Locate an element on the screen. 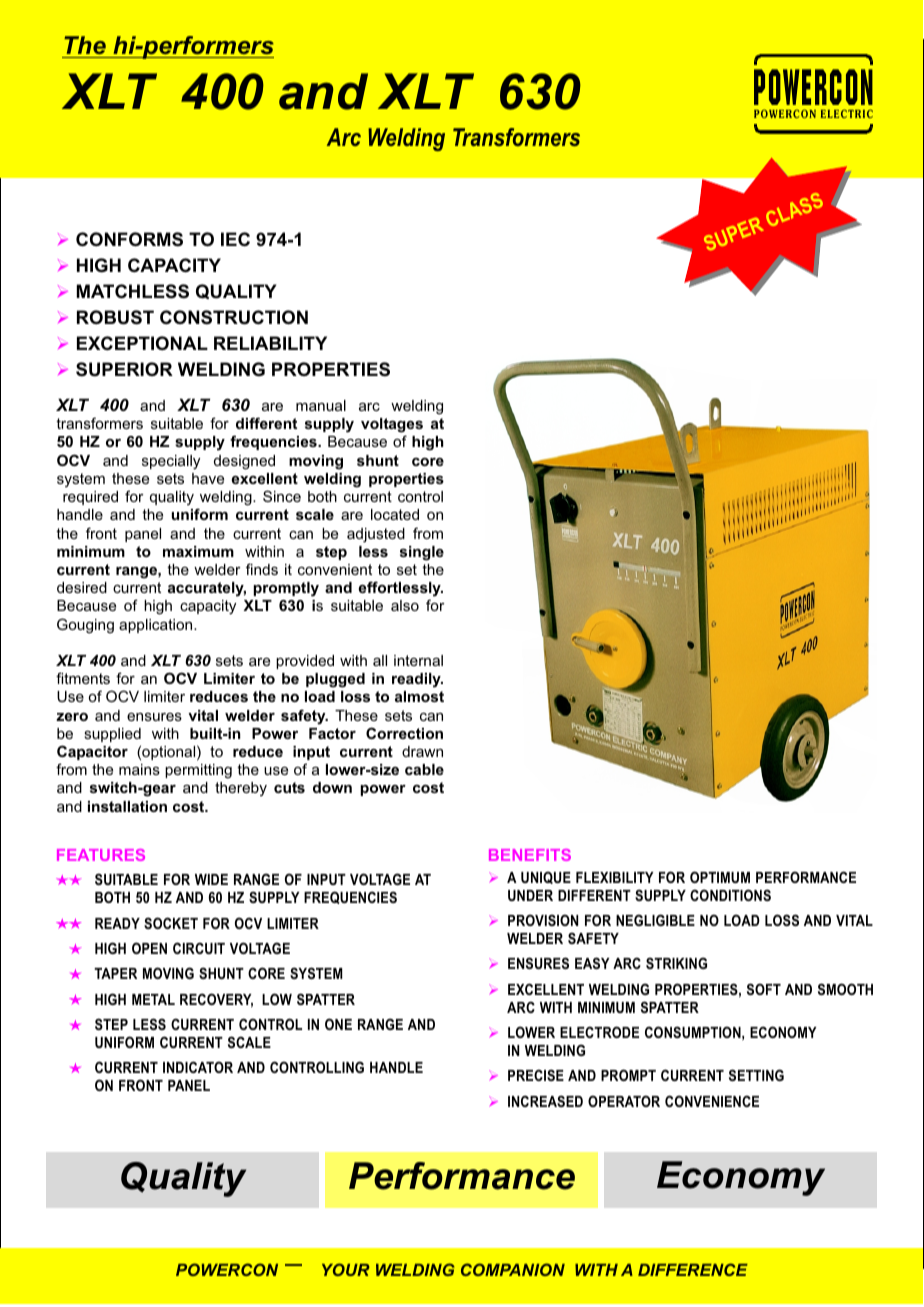 The image size is (924, 1307). PROVISION is located at coordinates (543, 920).
